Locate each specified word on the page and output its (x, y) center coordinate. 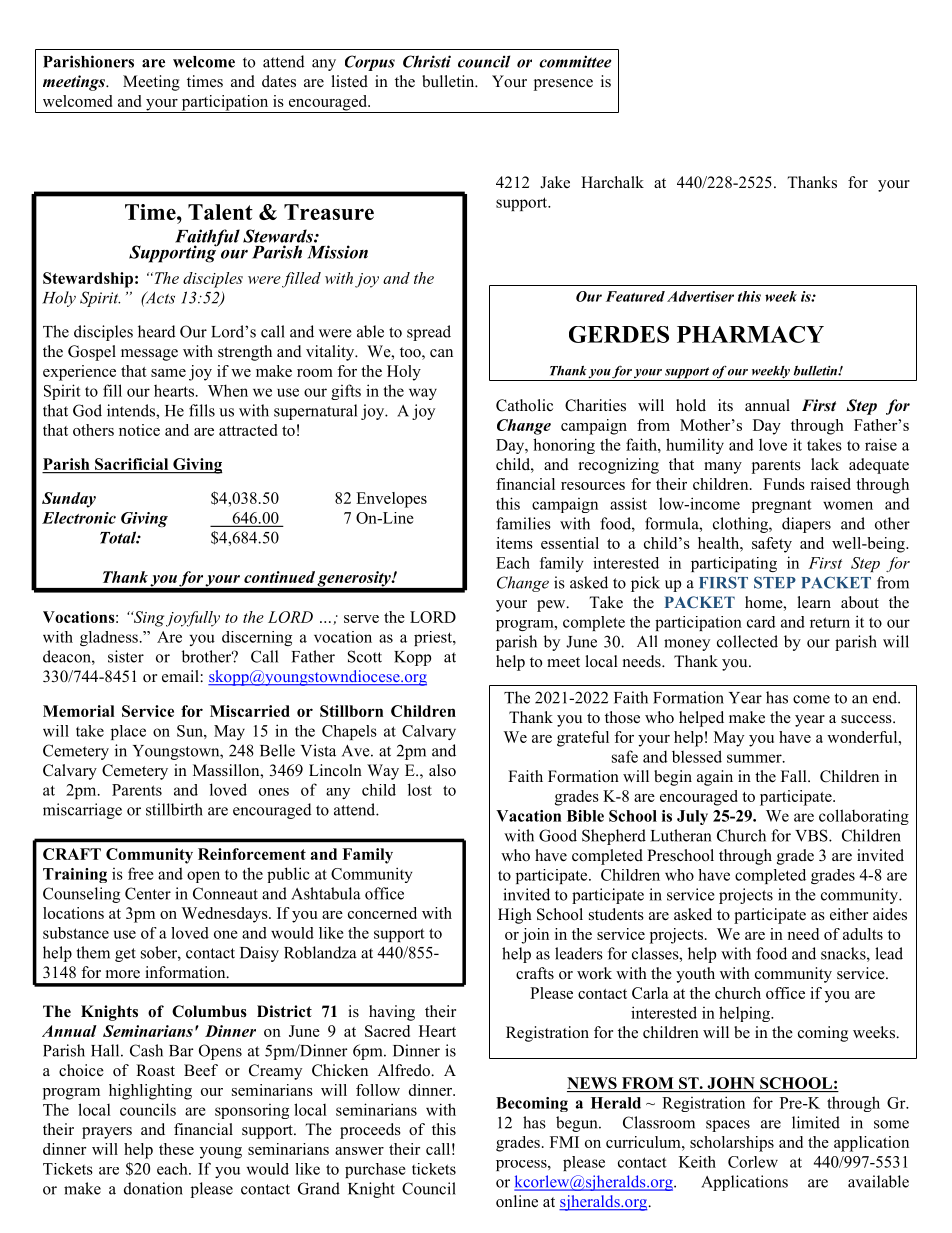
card (761, 622)
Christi (427, 61)
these (176, 1149)
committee (575, 61)
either (849, 914)
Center (148, 893)
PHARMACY (750, 334)
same (168, 373)
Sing (147, 619)
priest (434, 638)
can (441, 353)
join (535, 936)
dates (279, 81)
